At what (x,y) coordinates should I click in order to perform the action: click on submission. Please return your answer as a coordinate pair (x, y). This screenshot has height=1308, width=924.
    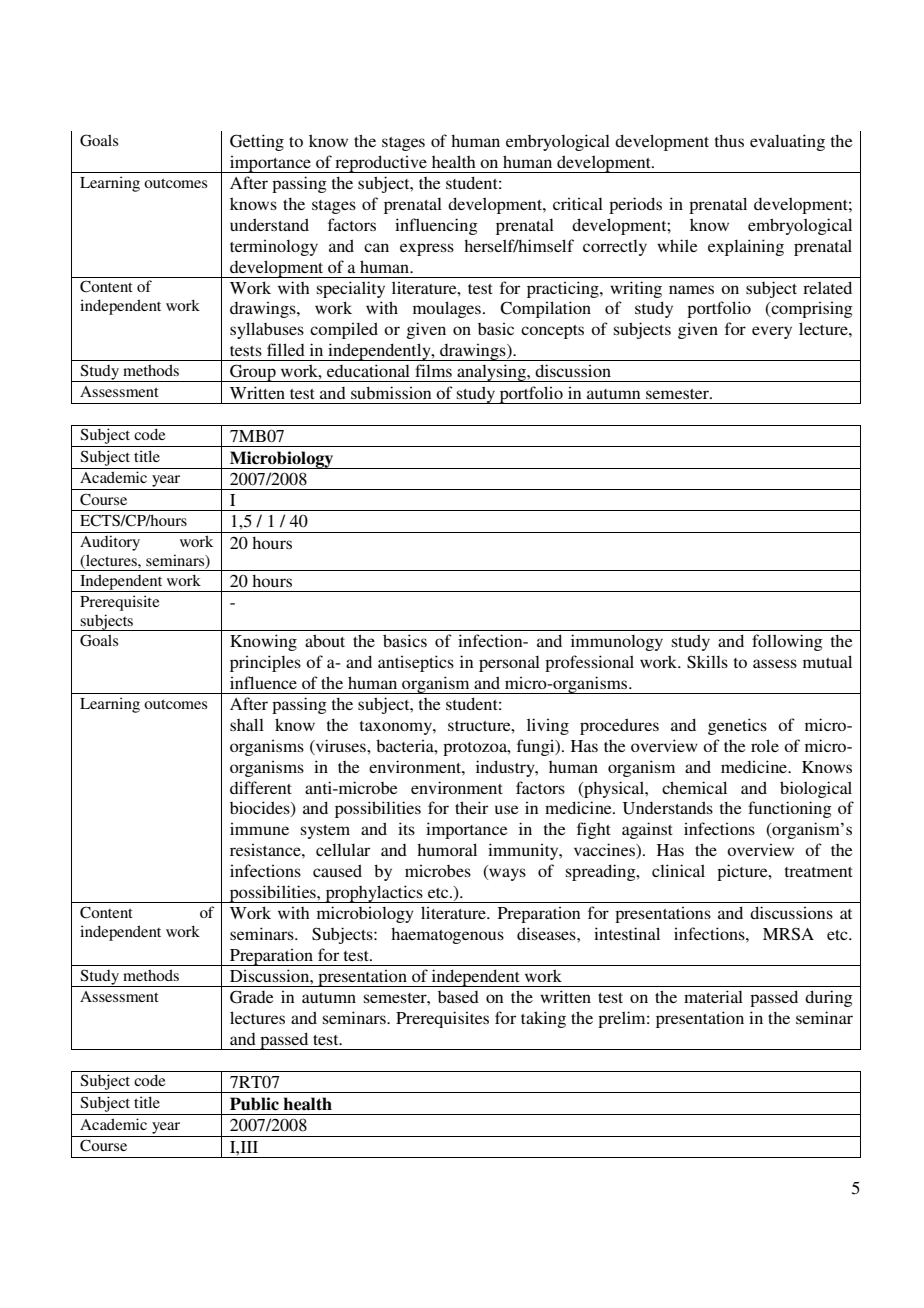
    Looking at the image, I should click on (391, 392).
